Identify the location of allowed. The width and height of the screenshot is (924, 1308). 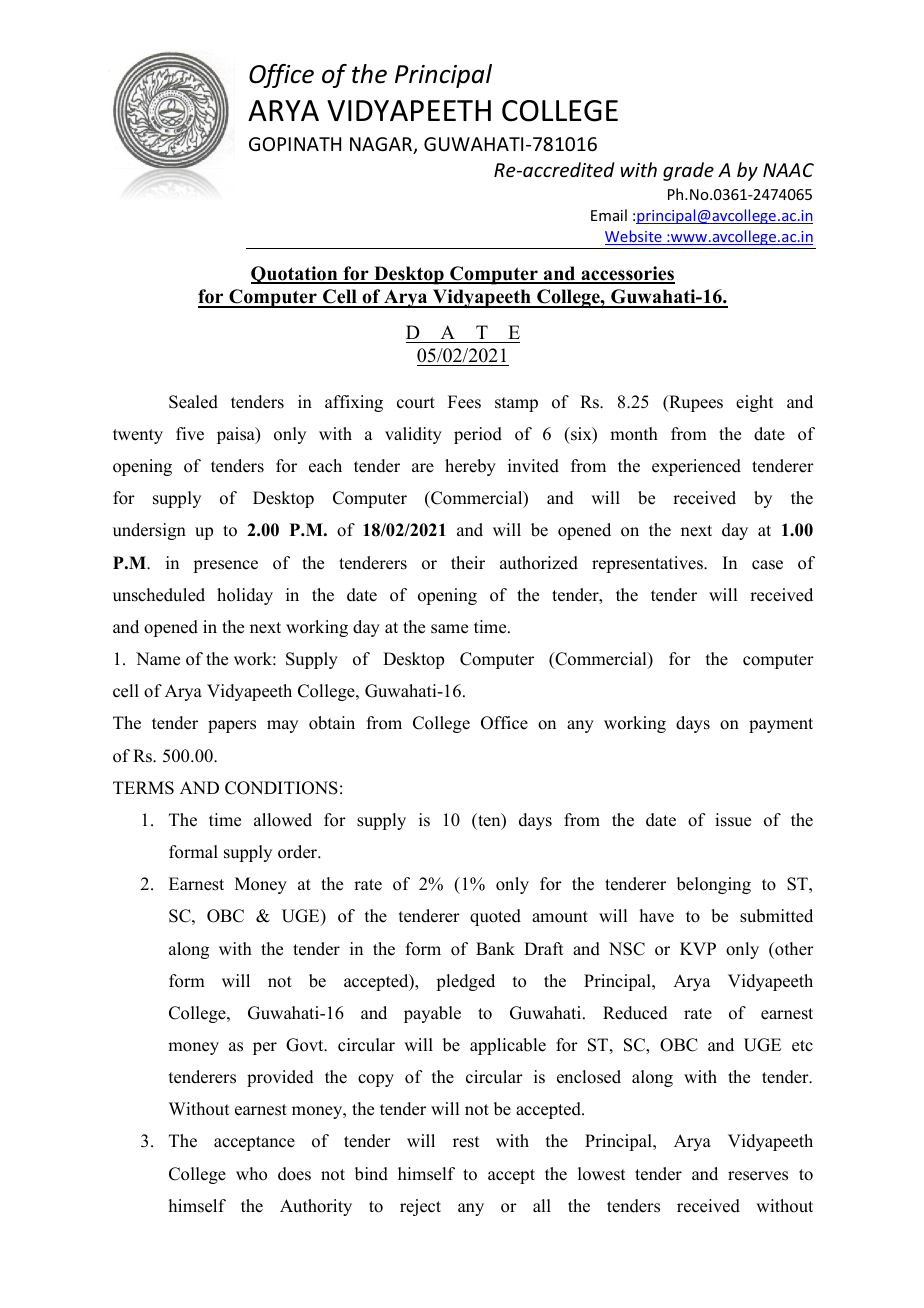
(283, 820).
